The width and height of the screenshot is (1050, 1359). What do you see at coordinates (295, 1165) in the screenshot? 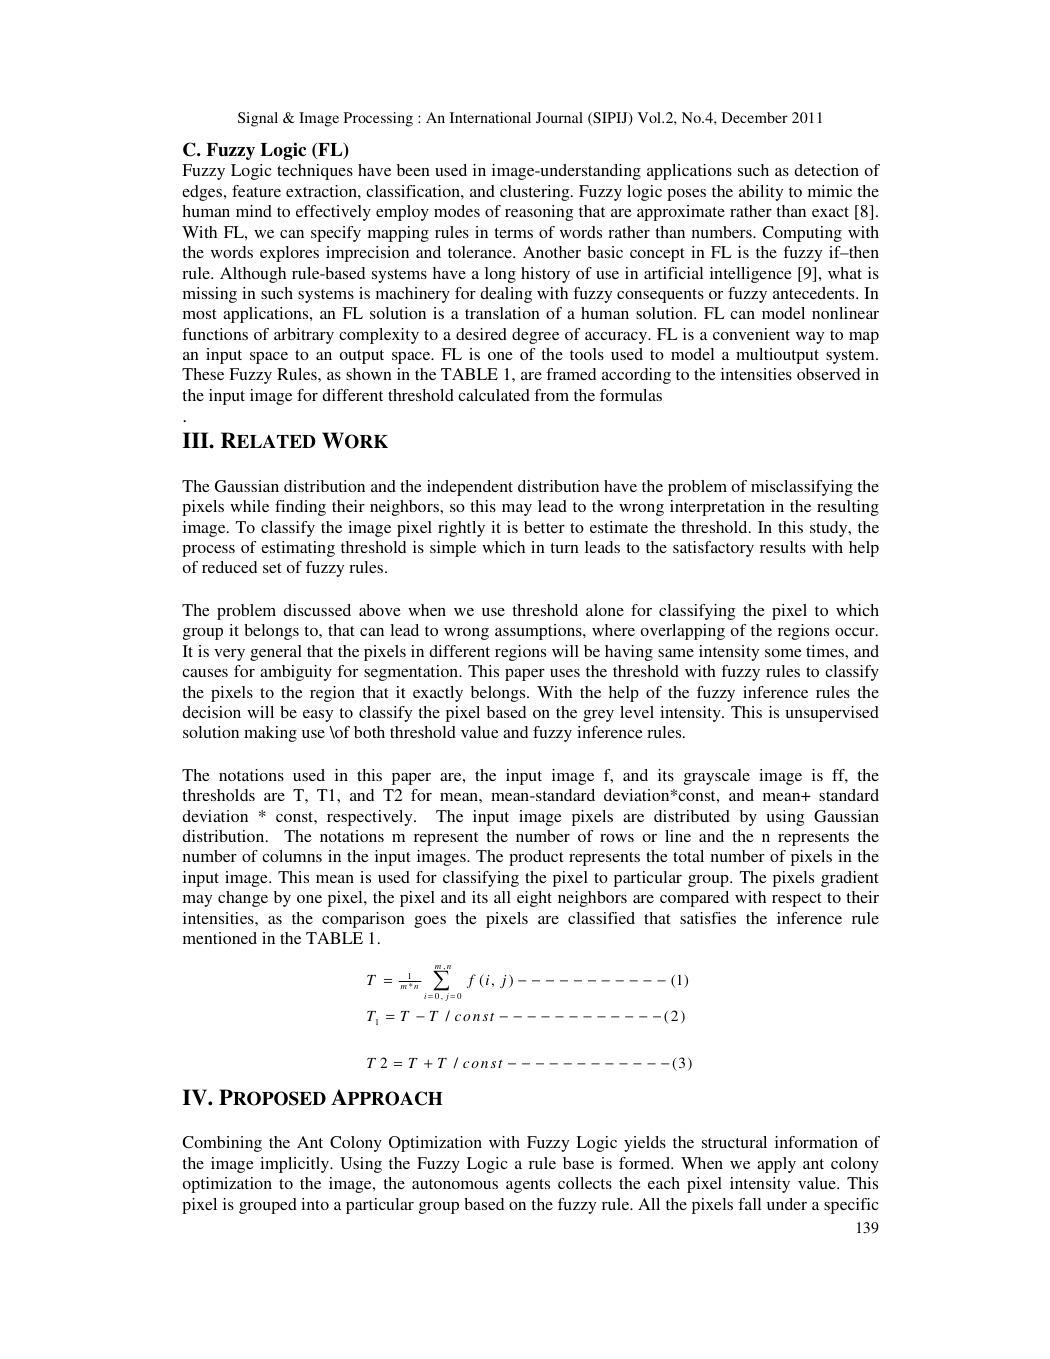
I see `implicitly` at bounding box center [295, 1165].
